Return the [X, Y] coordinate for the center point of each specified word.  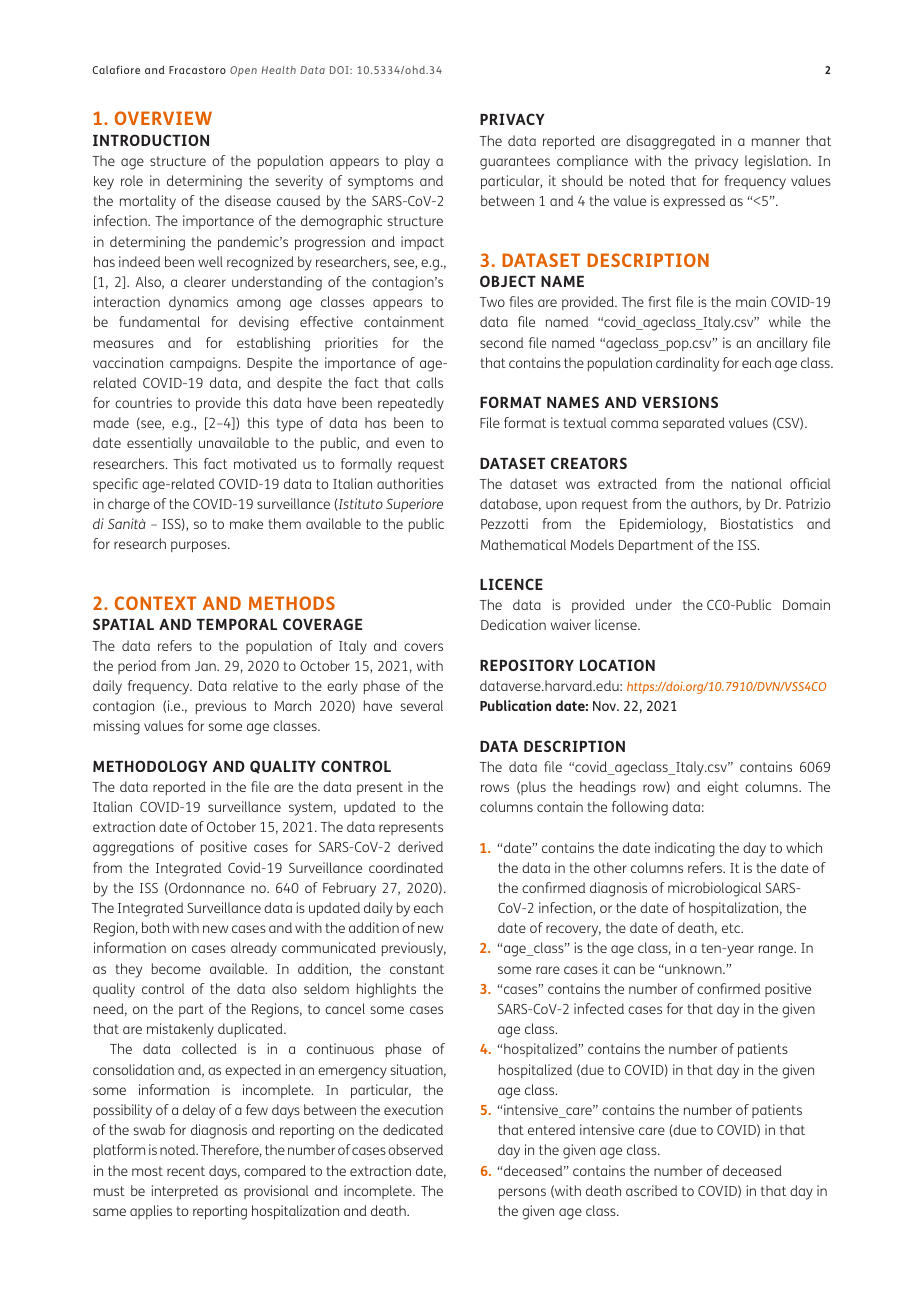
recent [186, 1171]
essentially [159, 444]
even [410, 444]
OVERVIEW [163, 118]
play [417, 162]
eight [723, 788]
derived [420, 846]
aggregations [133, 848]
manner [776, 142]
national [757, 483]
